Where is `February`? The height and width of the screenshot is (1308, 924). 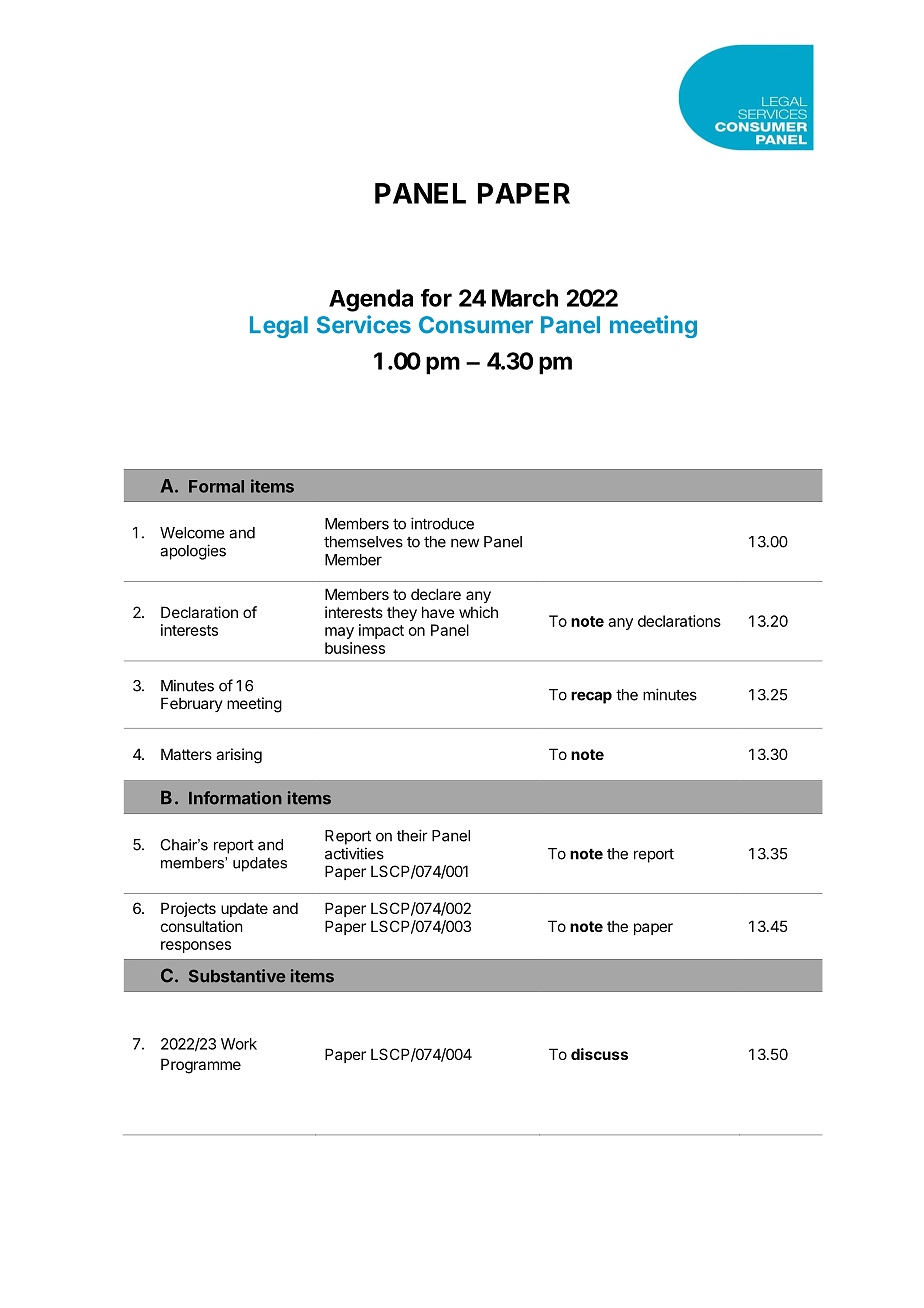 February is located at coordinates (192, 704).
